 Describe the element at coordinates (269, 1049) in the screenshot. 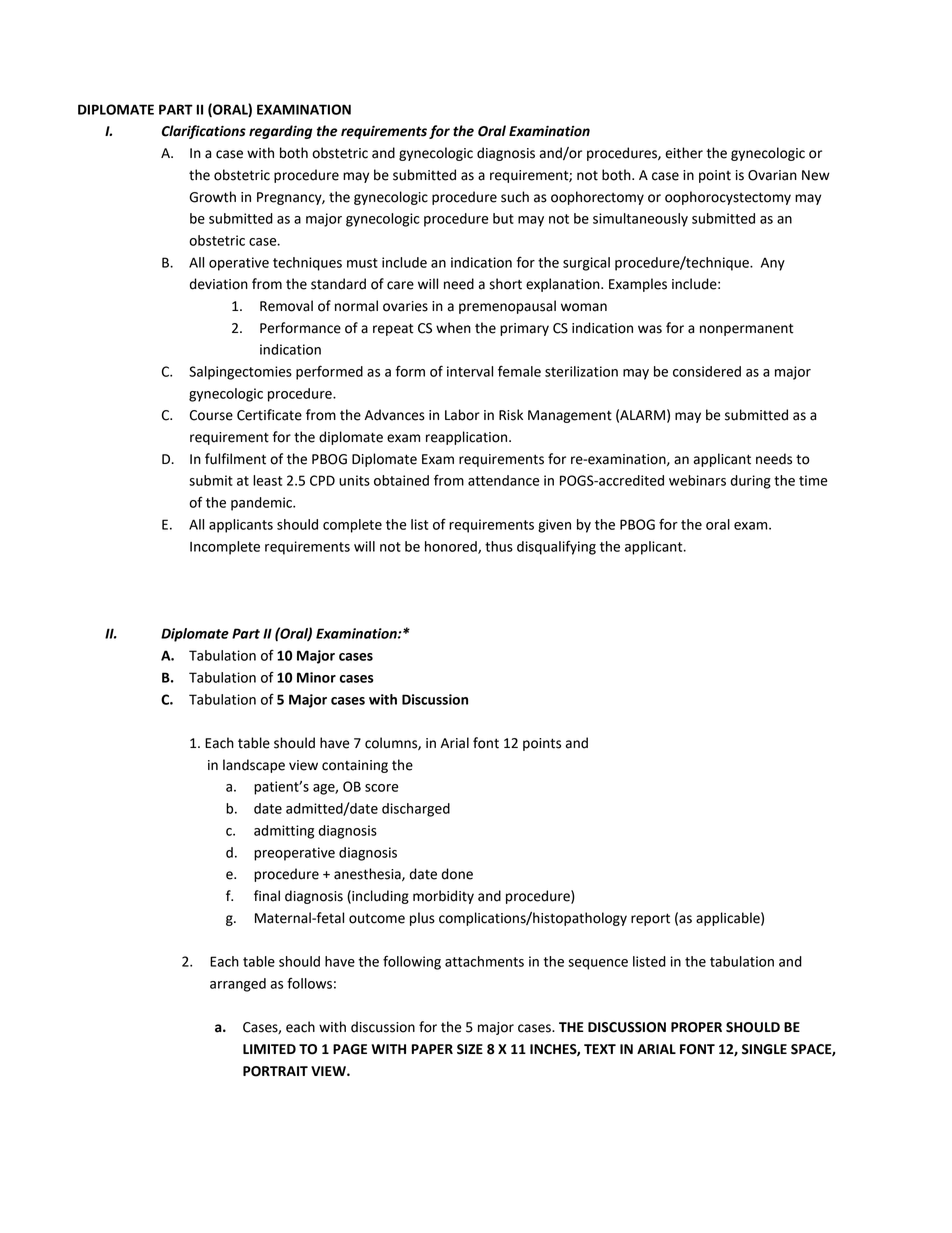

I see `LIMITED` at that location.
